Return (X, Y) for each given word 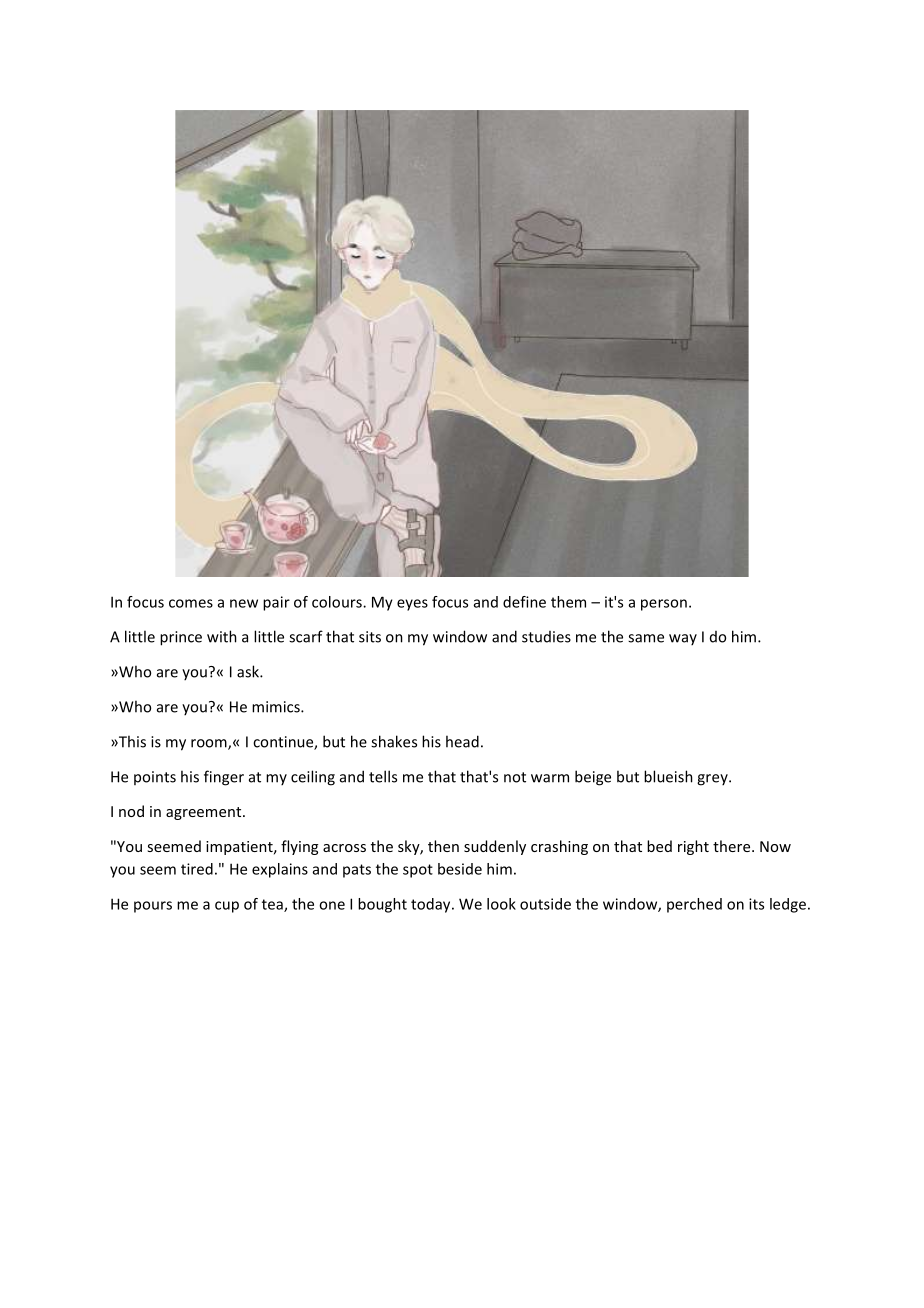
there (733, 846)
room (210, 744)
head (462, 741)
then (443, 846)
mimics (277, 707)
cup (227, 907)
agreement (205, 813)
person (664, 605)
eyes (412, 605)
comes (191, 603)
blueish (668, 776)
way (683, 639)
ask (249, 671)
